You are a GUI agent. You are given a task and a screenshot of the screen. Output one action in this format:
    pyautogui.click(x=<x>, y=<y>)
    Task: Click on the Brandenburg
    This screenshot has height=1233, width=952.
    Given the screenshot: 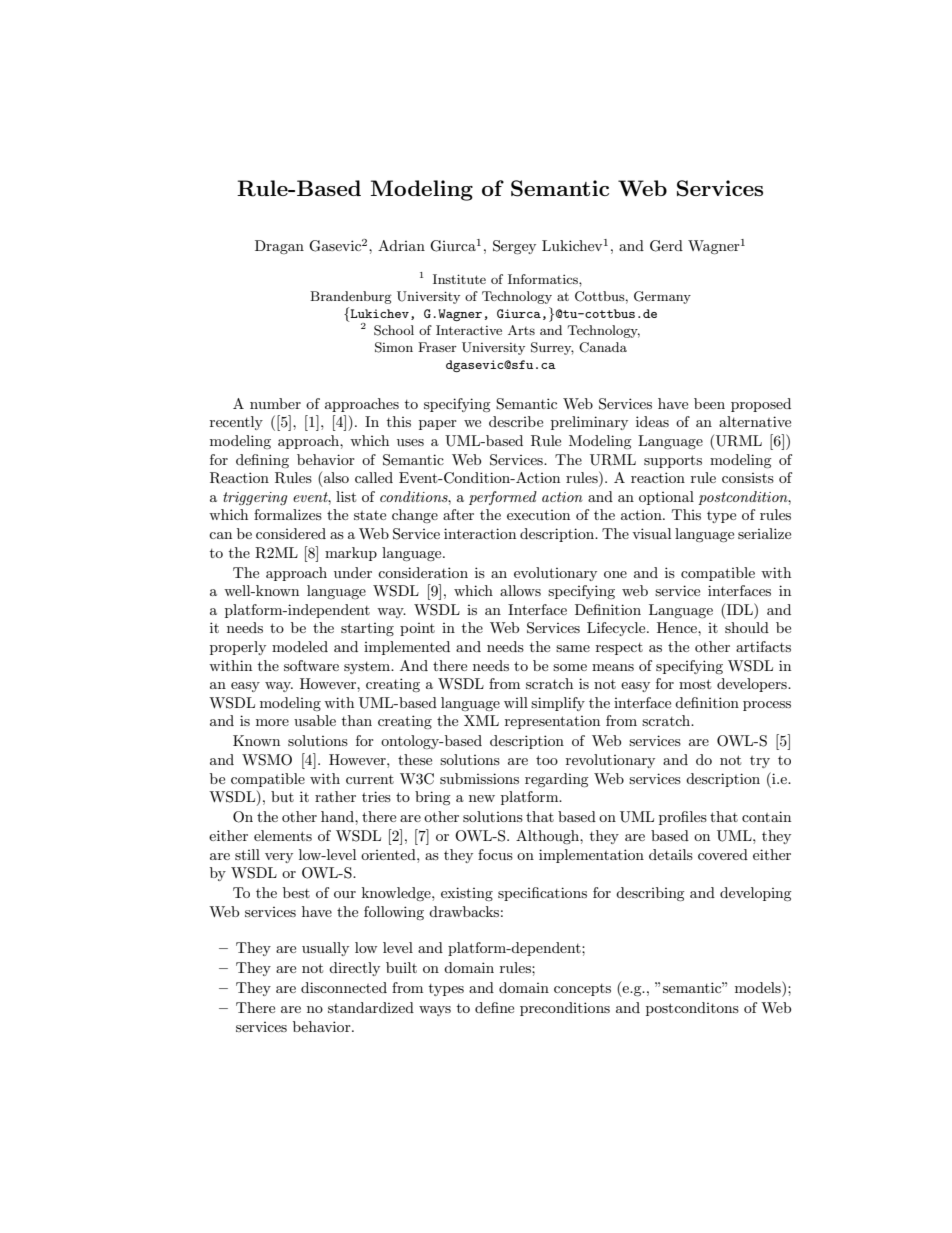 What is the action you would take?
    pyautogui.click(x=351, y=297)
